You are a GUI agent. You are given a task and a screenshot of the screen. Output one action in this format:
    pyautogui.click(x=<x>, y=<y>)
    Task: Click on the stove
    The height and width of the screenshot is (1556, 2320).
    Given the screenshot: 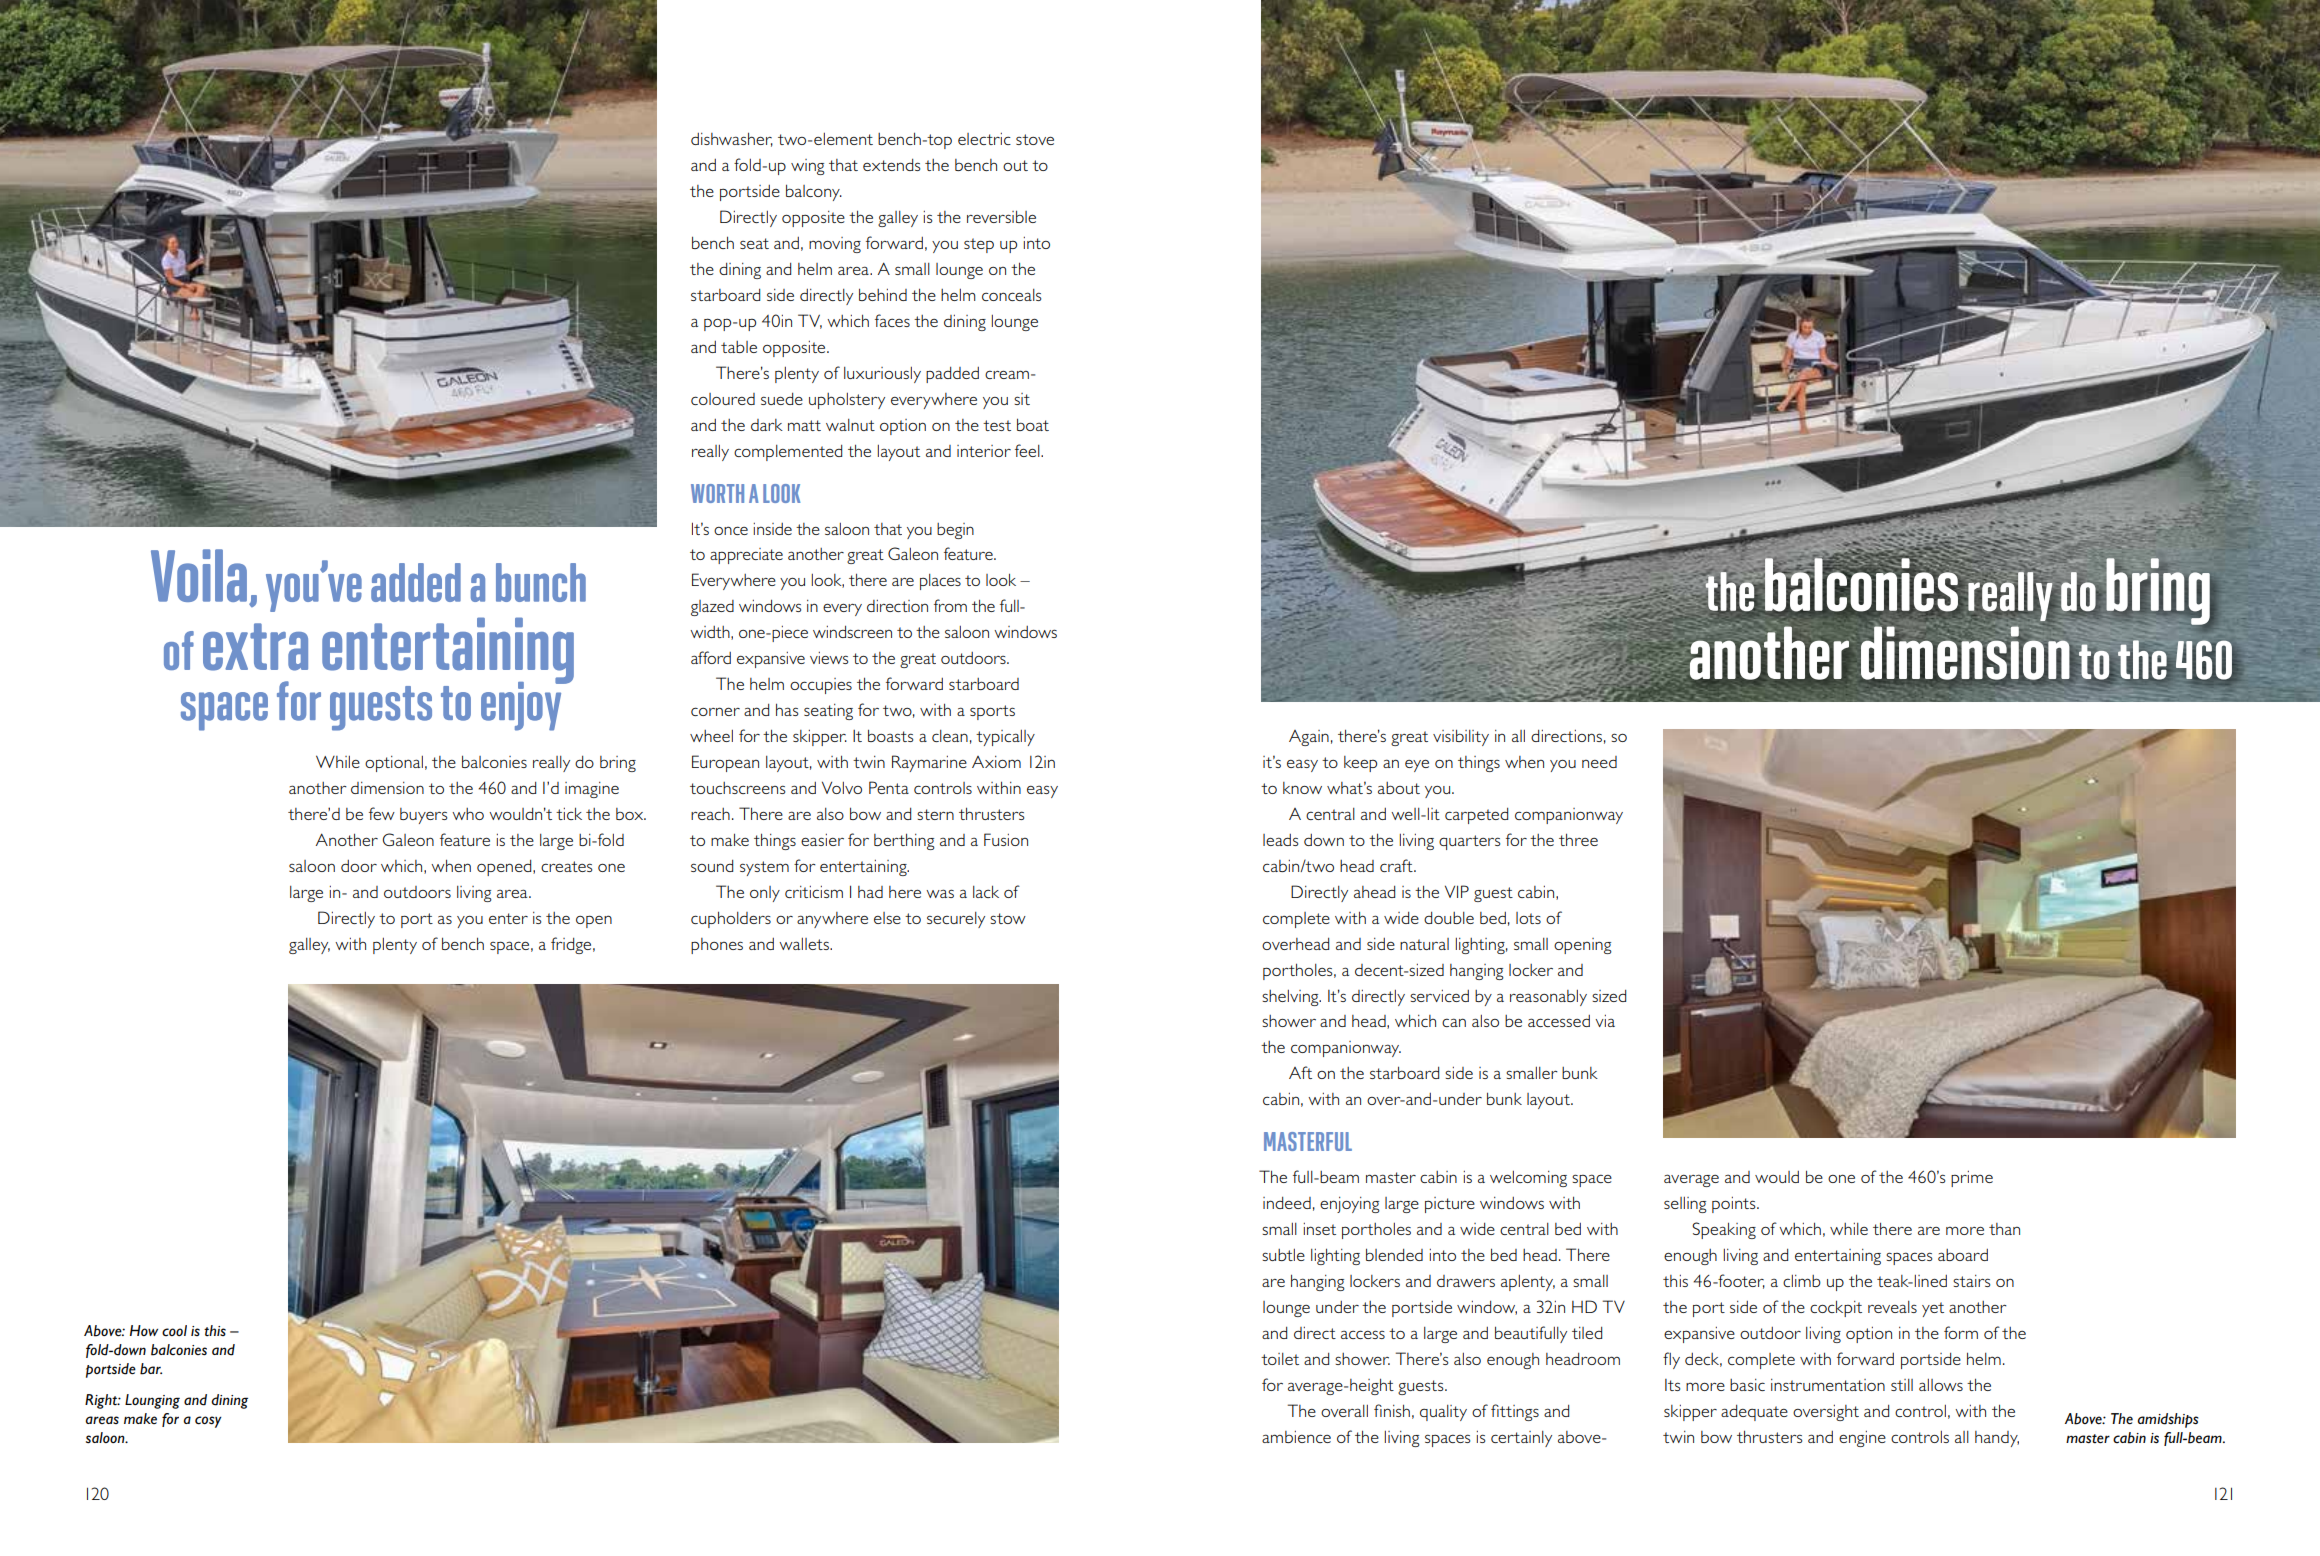 What is the action you would take?
    pyautogui.click(x=1035, y=139)
